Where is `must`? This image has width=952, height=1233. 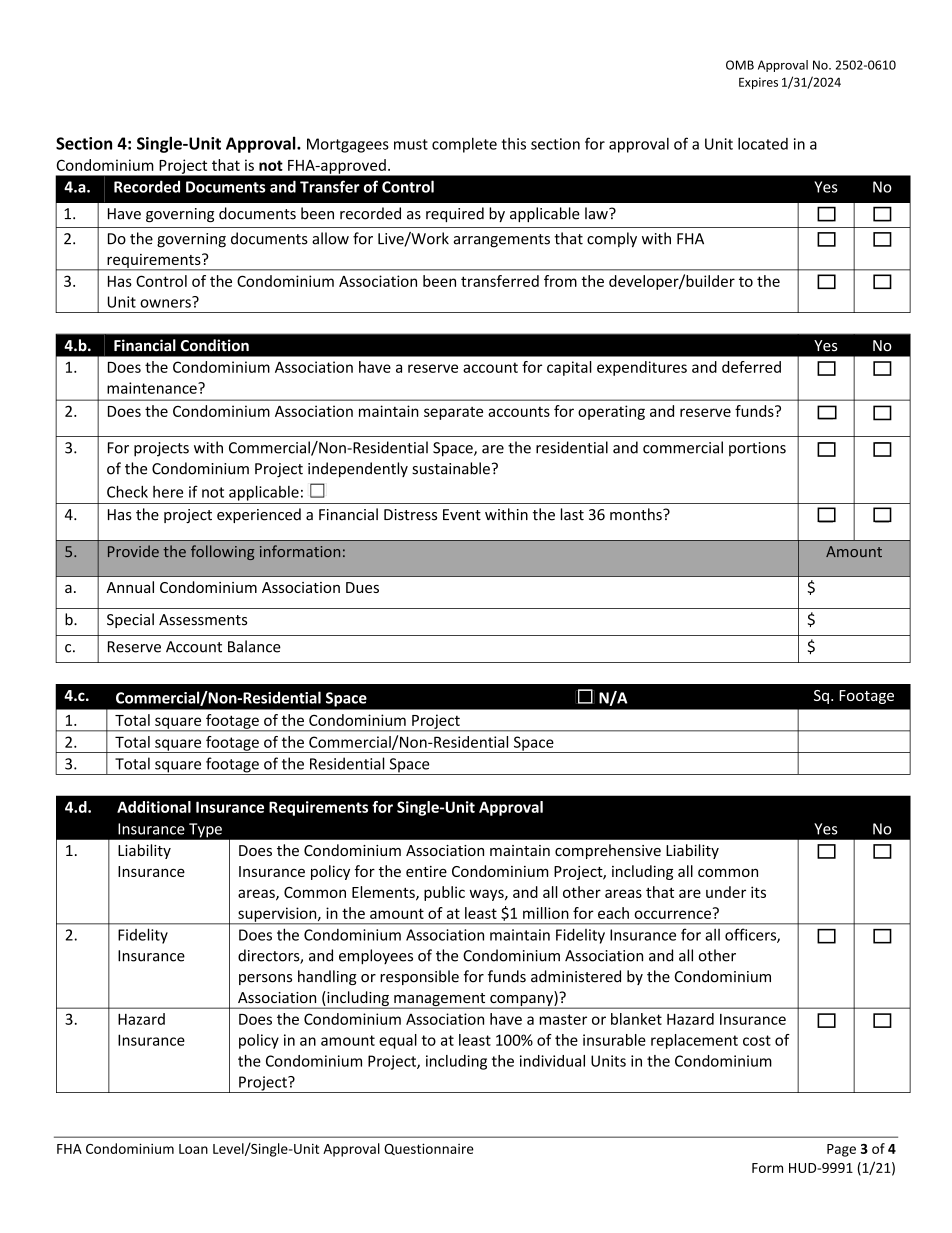 must is located at coordinates (411, 144).
